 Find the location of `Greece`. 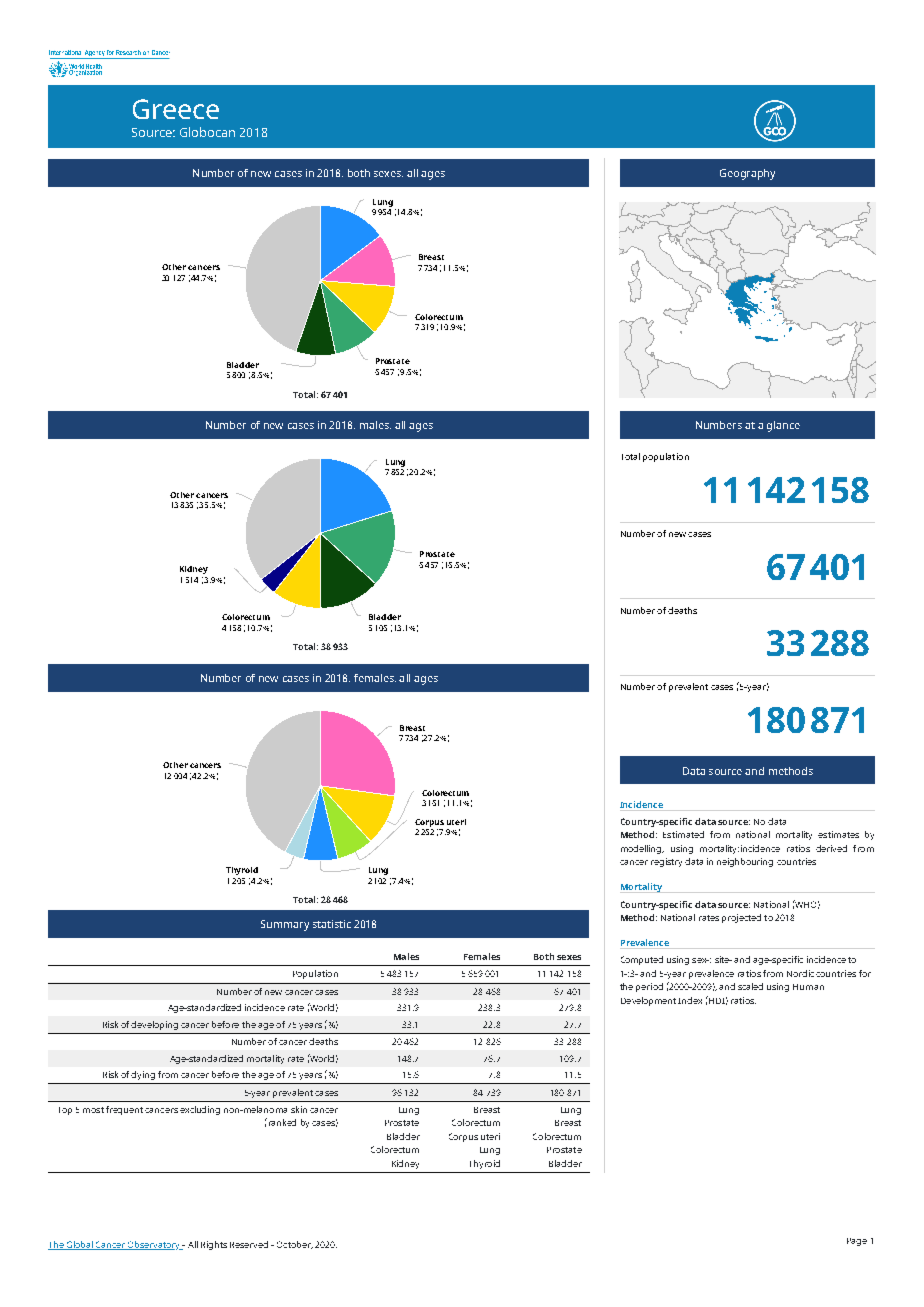

Greece is located at coordinates (176, 109).
